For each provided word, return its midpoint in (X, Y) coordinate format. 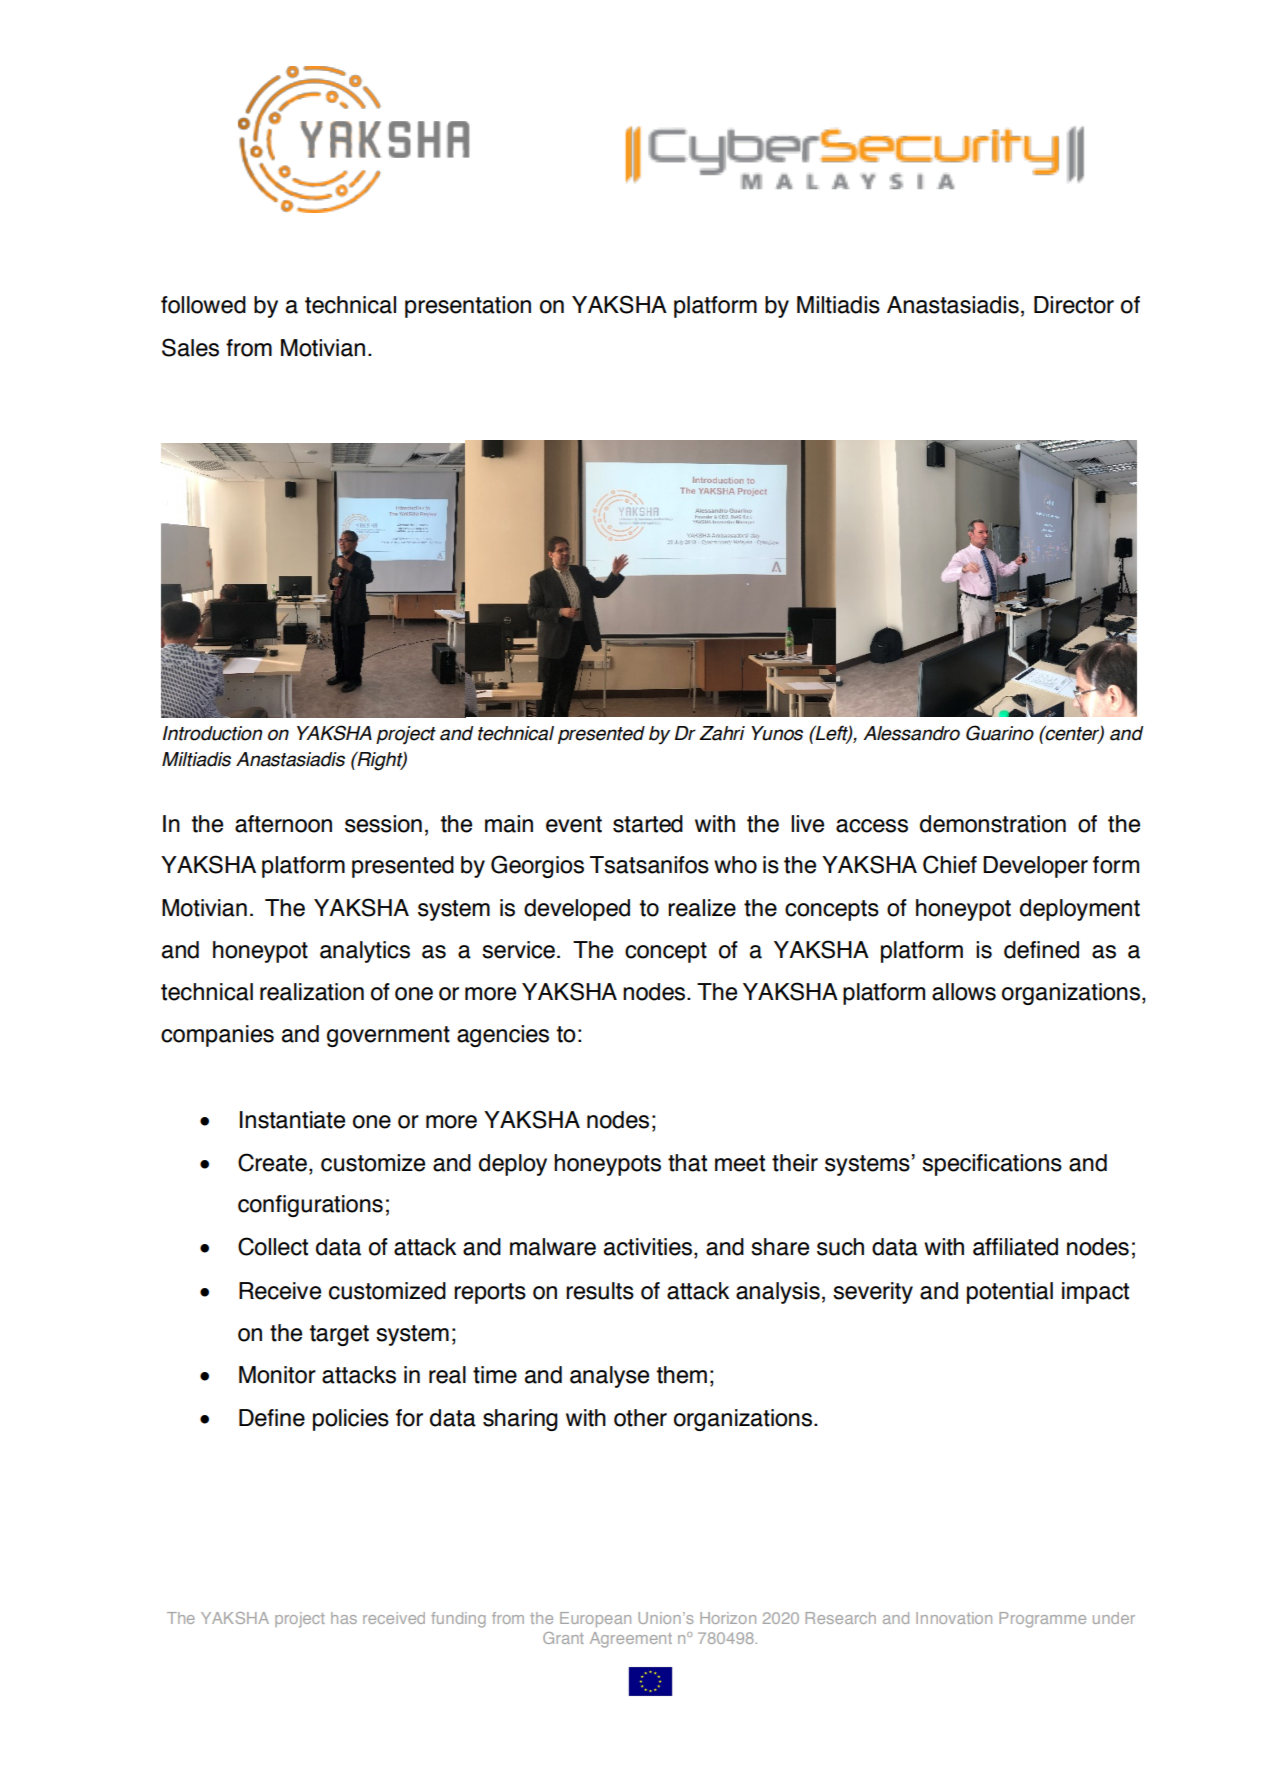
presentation (468, 307)
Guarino (1000, 733)
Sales (190, 347)
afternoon (283, 824)
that (687, 1163)
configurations (310, 1206)
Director (1074, 305)
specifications (992, 1165)
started (648, 824)
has (344, 1618)
